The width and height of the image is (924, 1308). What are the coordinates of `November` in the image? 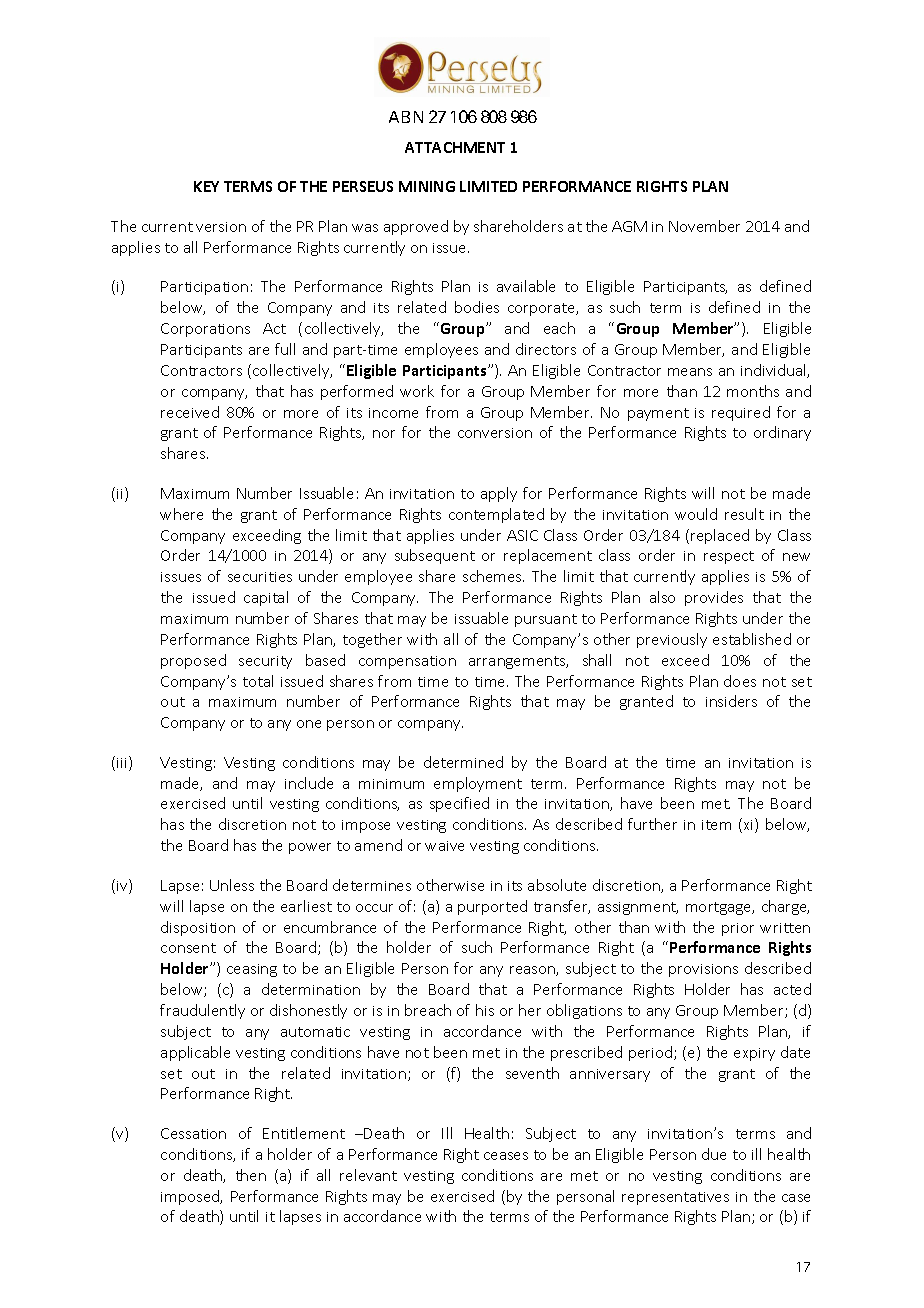 It's located at (704, 226).
